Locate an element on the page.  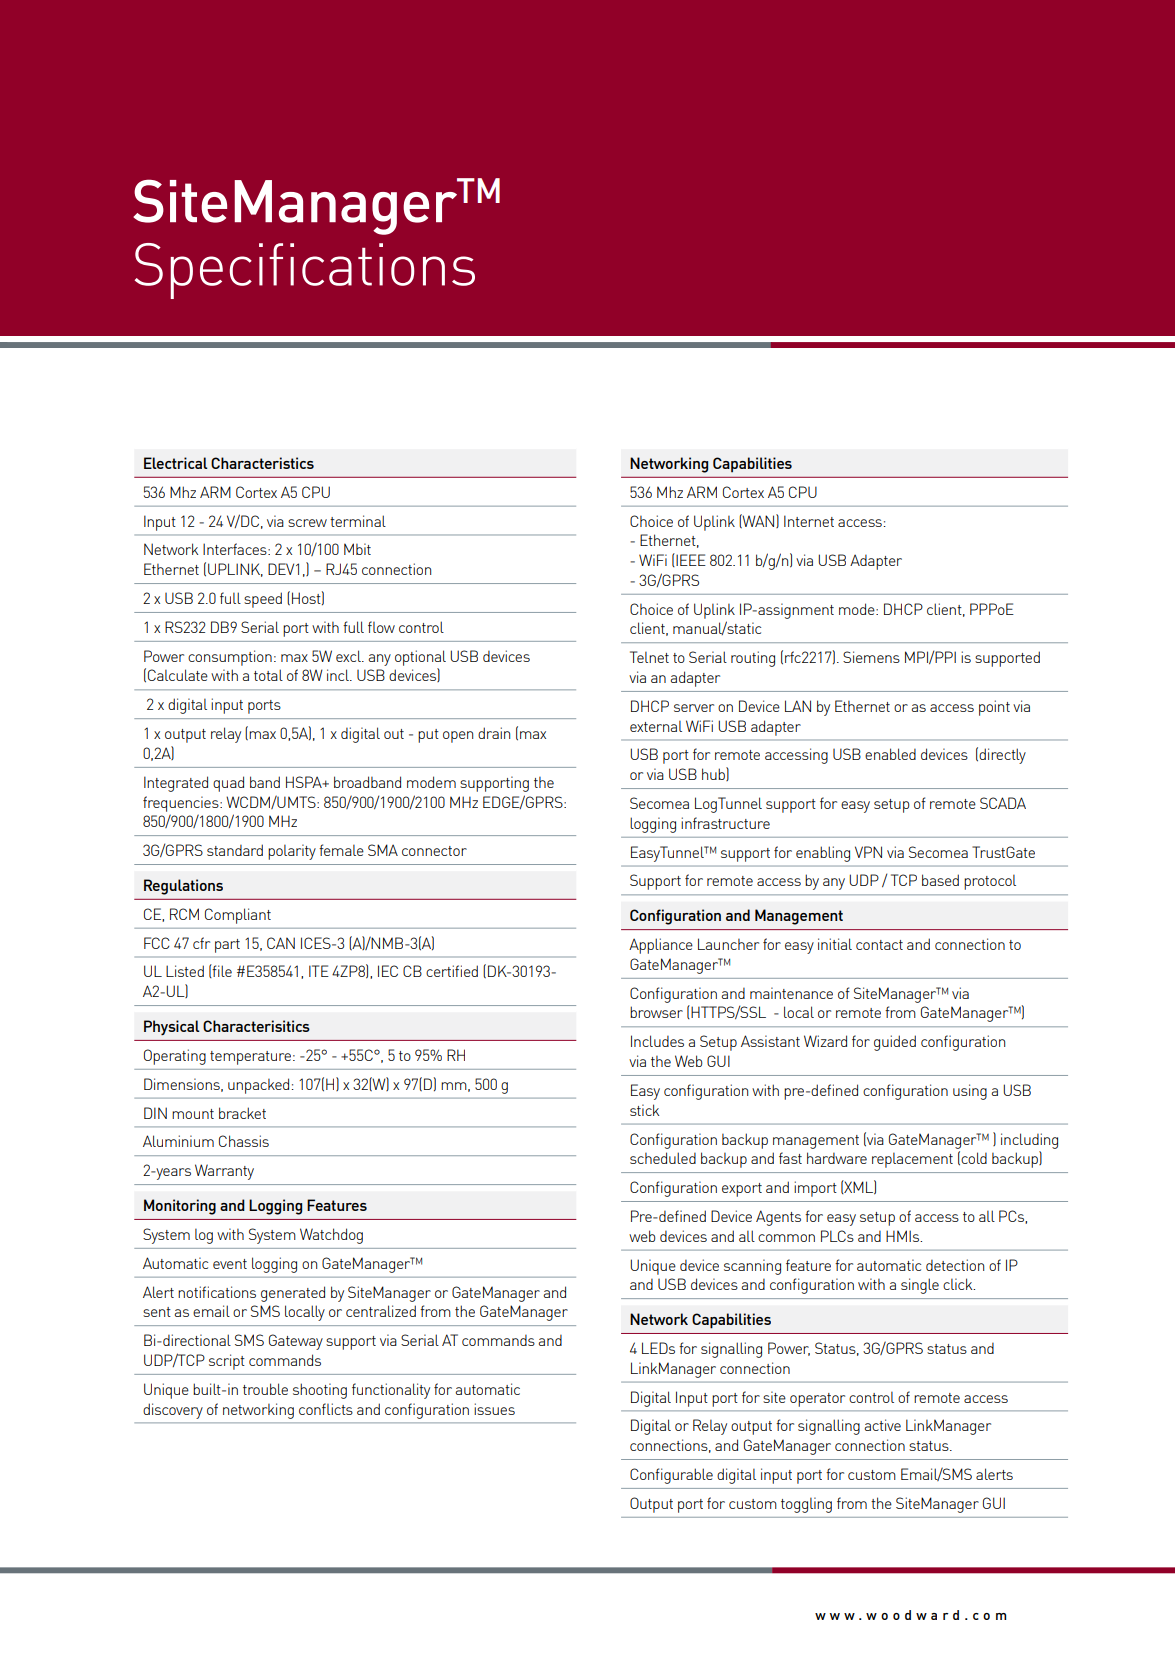
Telnet is located at coordinates (649, 657).
